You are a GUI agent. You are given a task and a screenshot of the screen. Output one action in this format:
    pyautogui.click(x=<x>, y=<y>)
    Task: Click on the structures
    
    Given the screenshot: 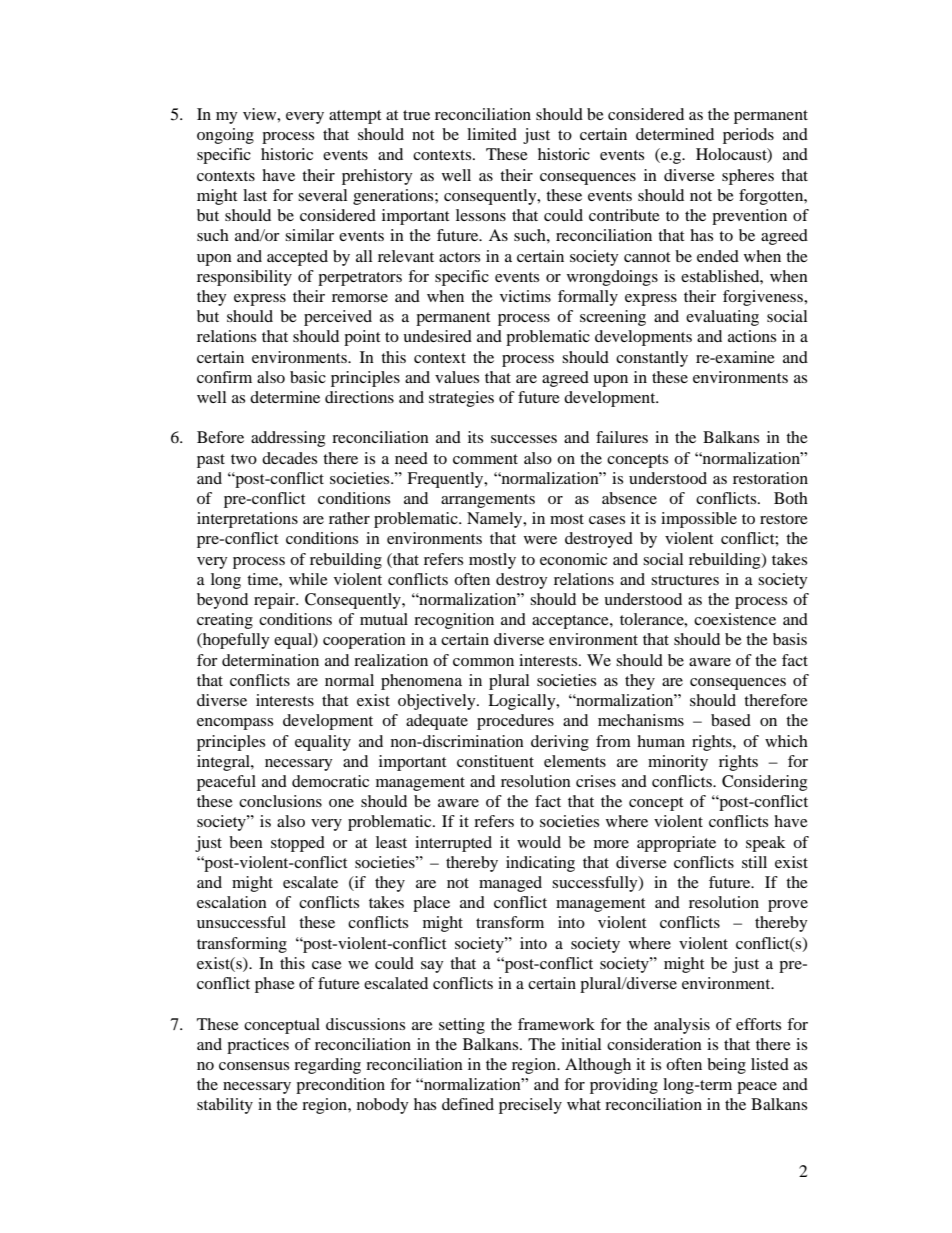 What is the action you would take?
    pyautogui.click(x=685, y=580)
